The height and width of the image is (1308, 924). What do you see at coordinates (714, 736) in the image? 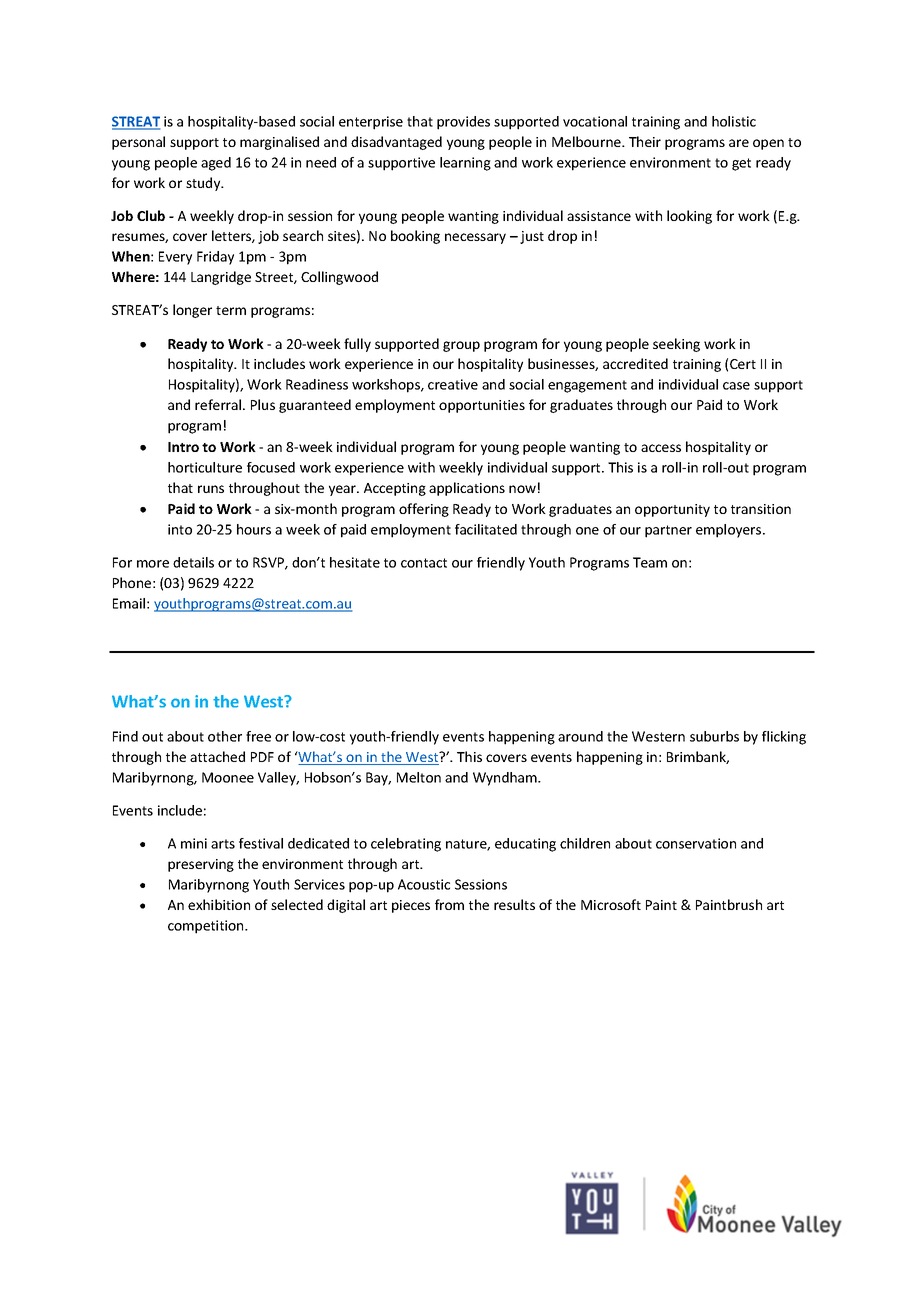
I see `suburbs` at bounding box center [714, 736].
